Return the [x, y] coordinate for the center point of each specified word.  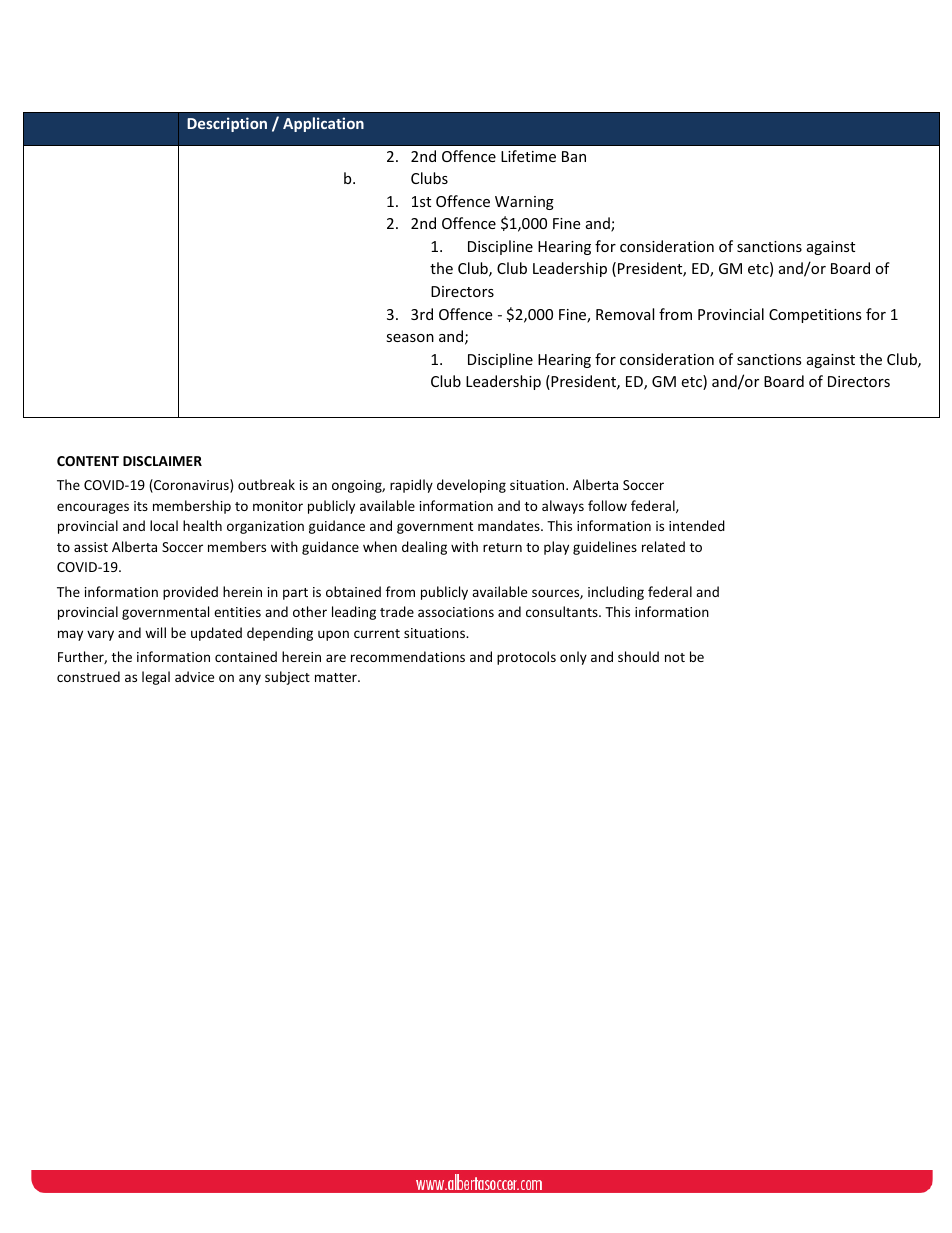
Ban [574, 156]
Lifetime [528, 156]
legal [156, 678]
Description [227, 124]
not [675, 657]
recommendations [408, 656]
